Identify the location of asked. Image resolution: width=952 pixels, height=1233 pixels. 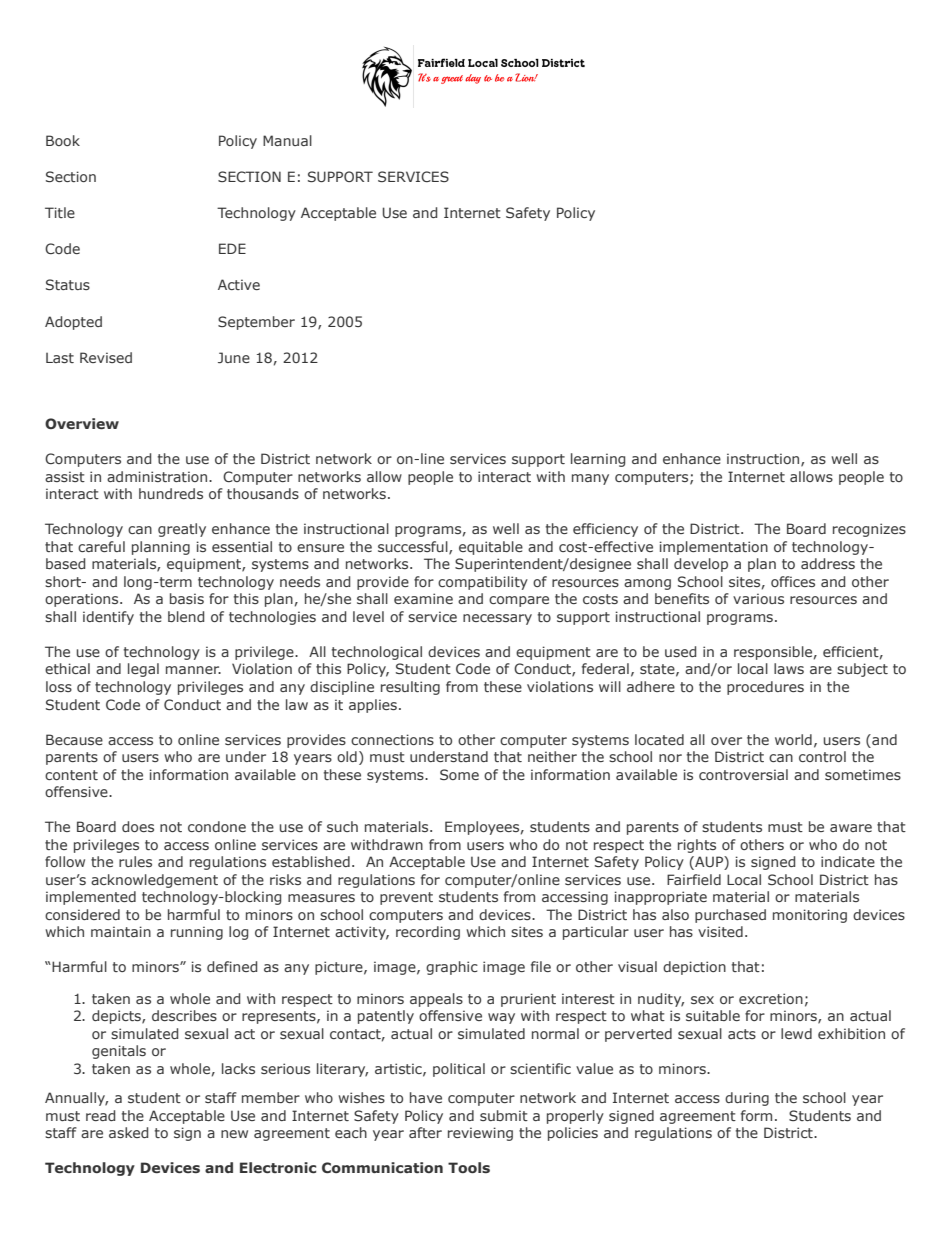
(128, 1132).
